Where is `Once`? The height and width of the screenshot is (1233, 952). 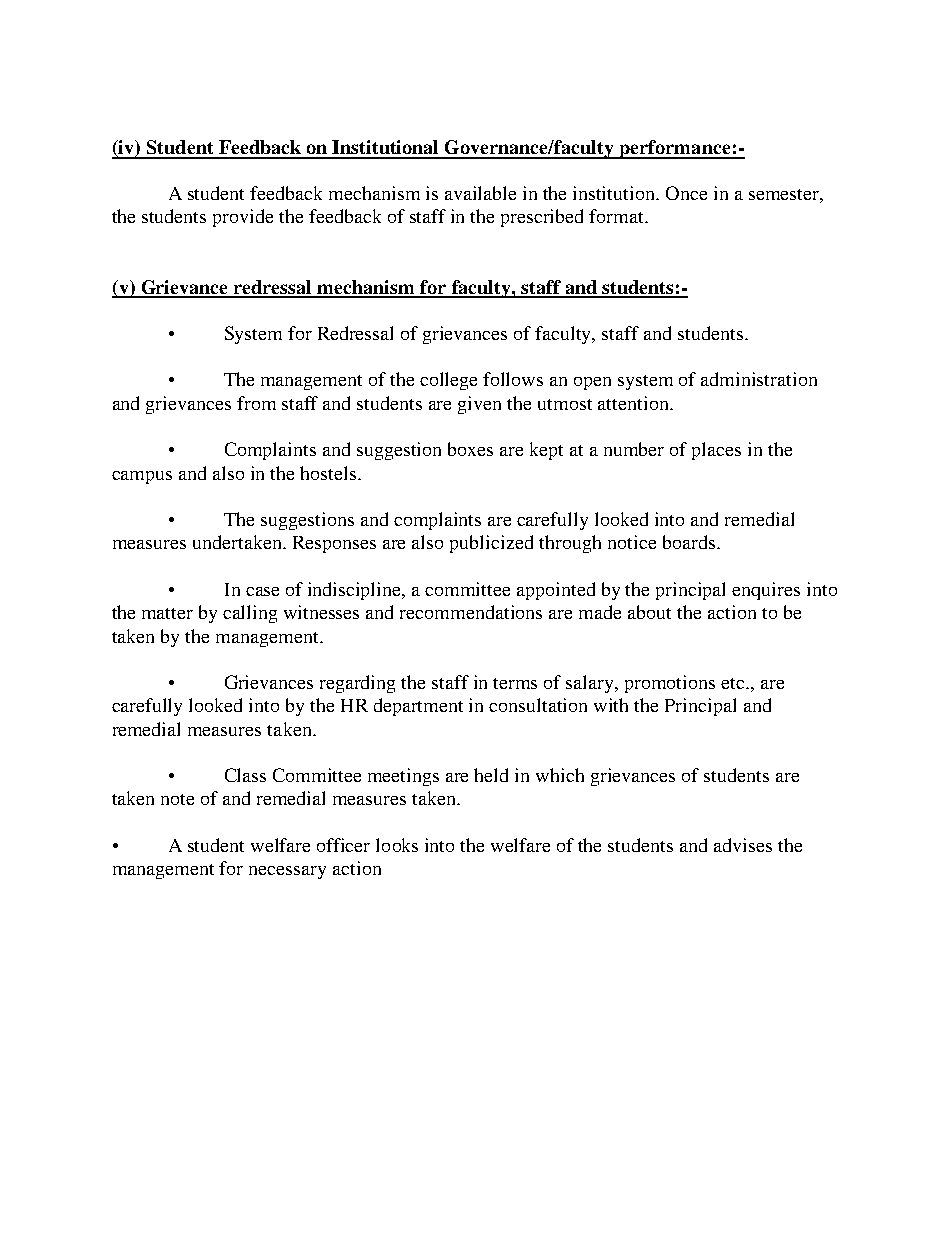
Once is located at coordinates (686, 193).
